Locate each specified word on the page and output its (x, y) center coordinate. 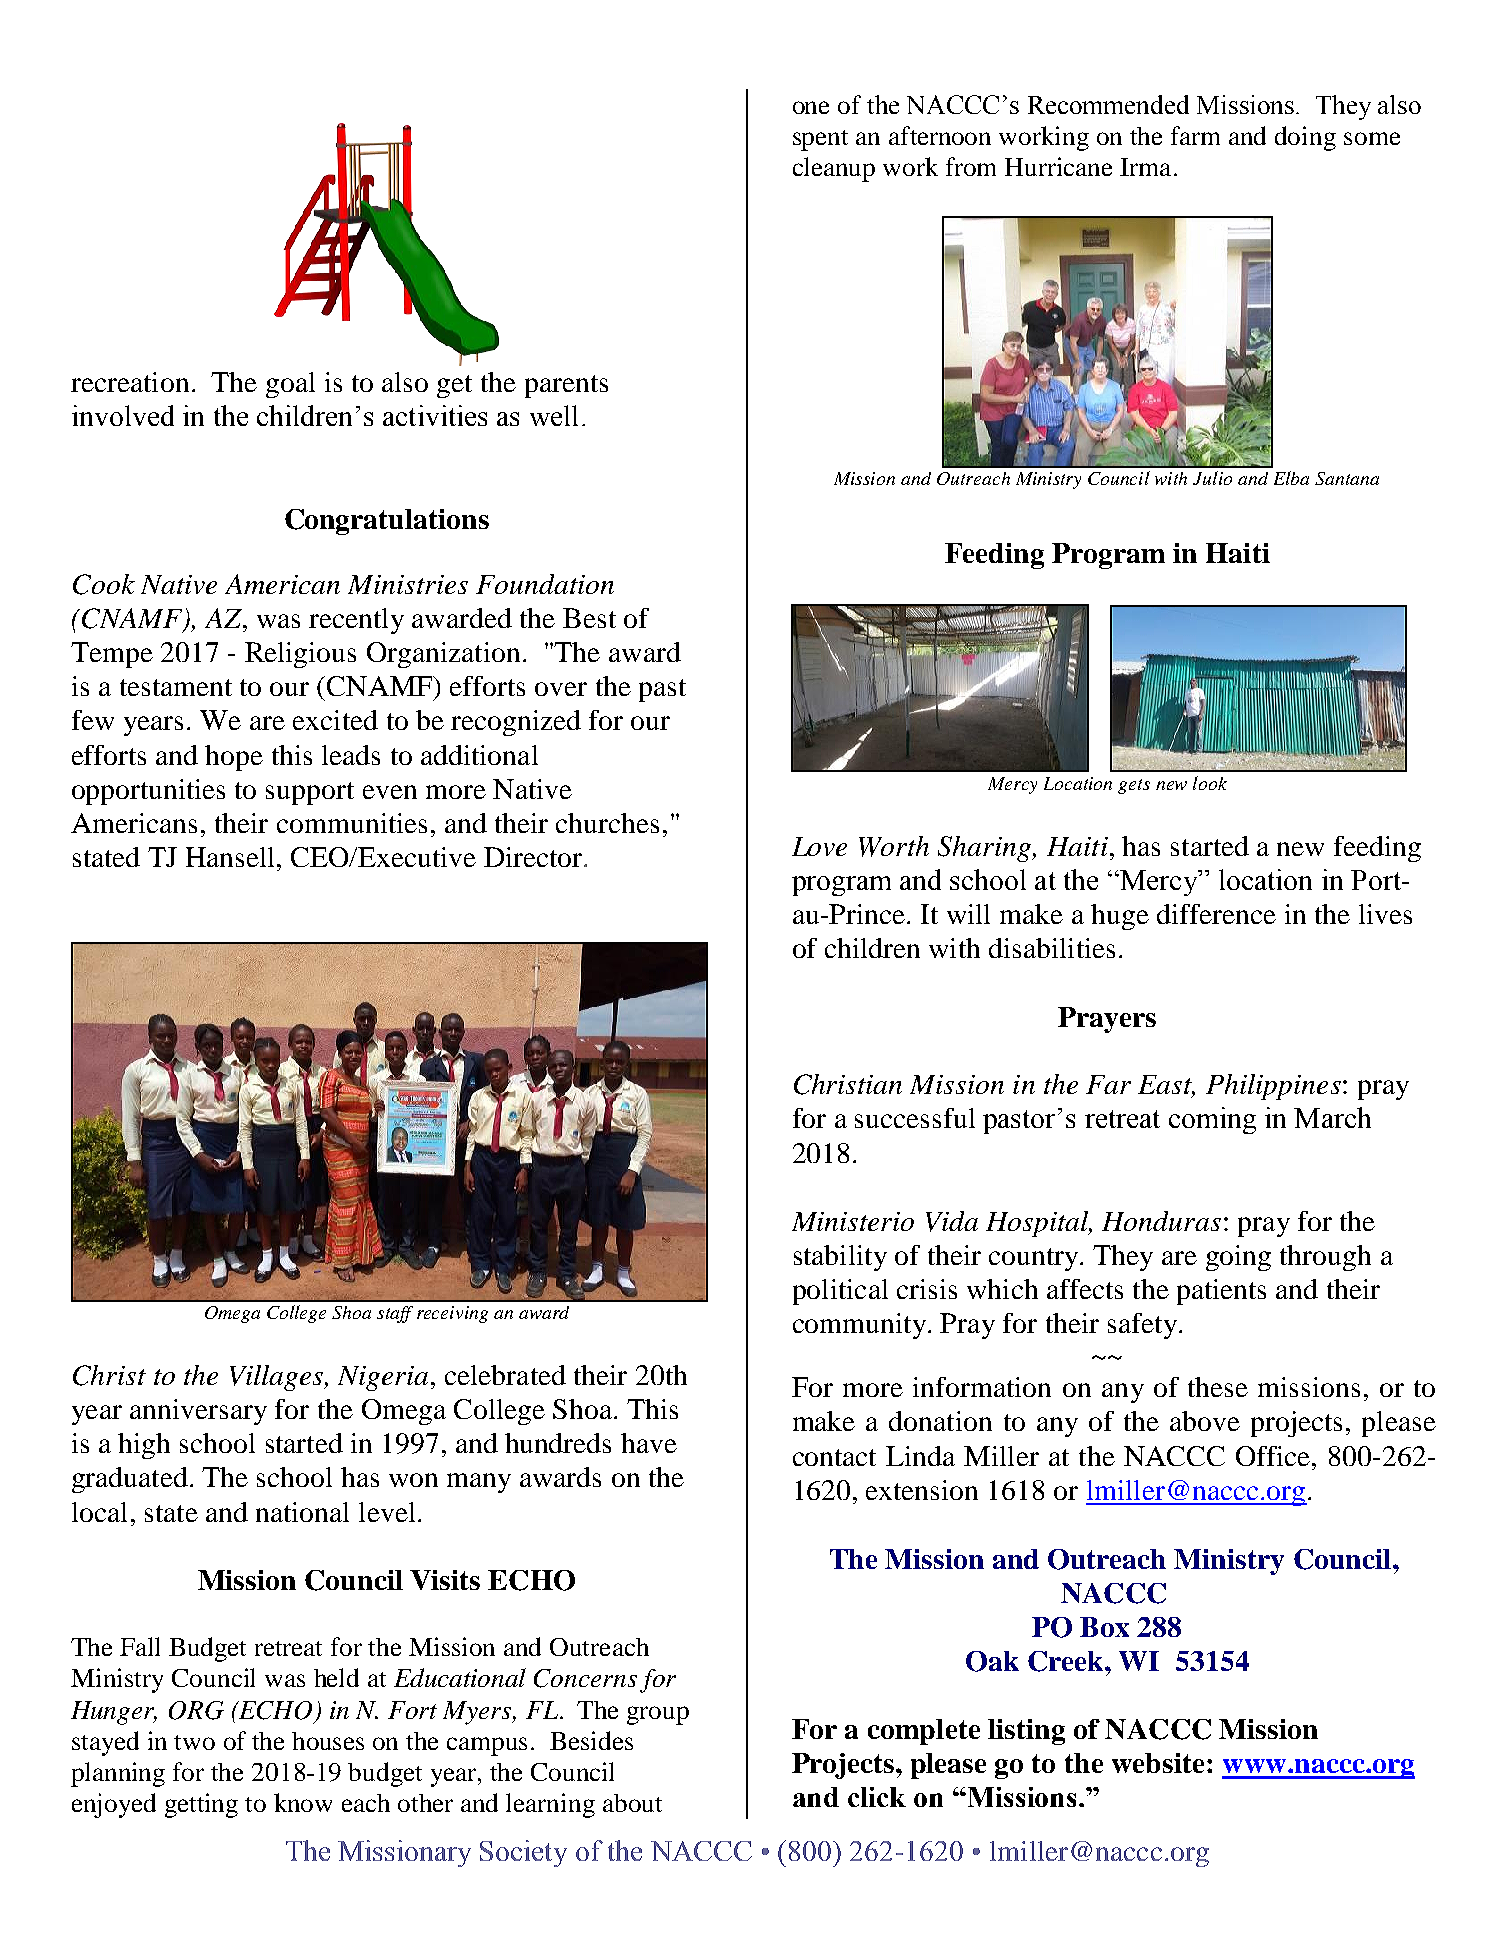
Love (819, 846)
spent (820, 140)
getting (201, 1805)
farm (1195, 135)
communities (352, 823)
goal (290, 385)
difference (1216, 914)
